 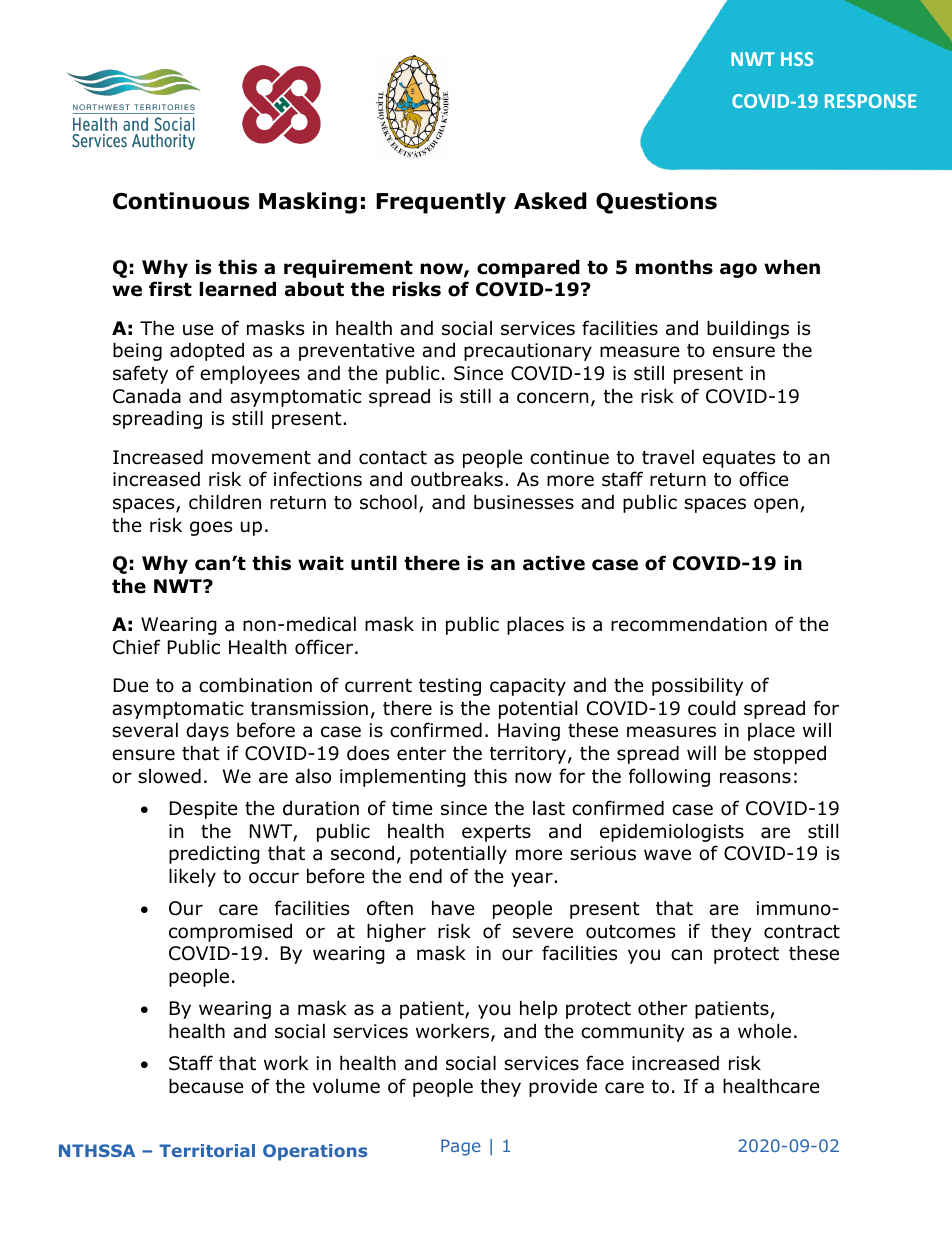 What do you see at coordinates (181, 201) in the image?
I see `Continuous` at bounding box center [181, 201].
